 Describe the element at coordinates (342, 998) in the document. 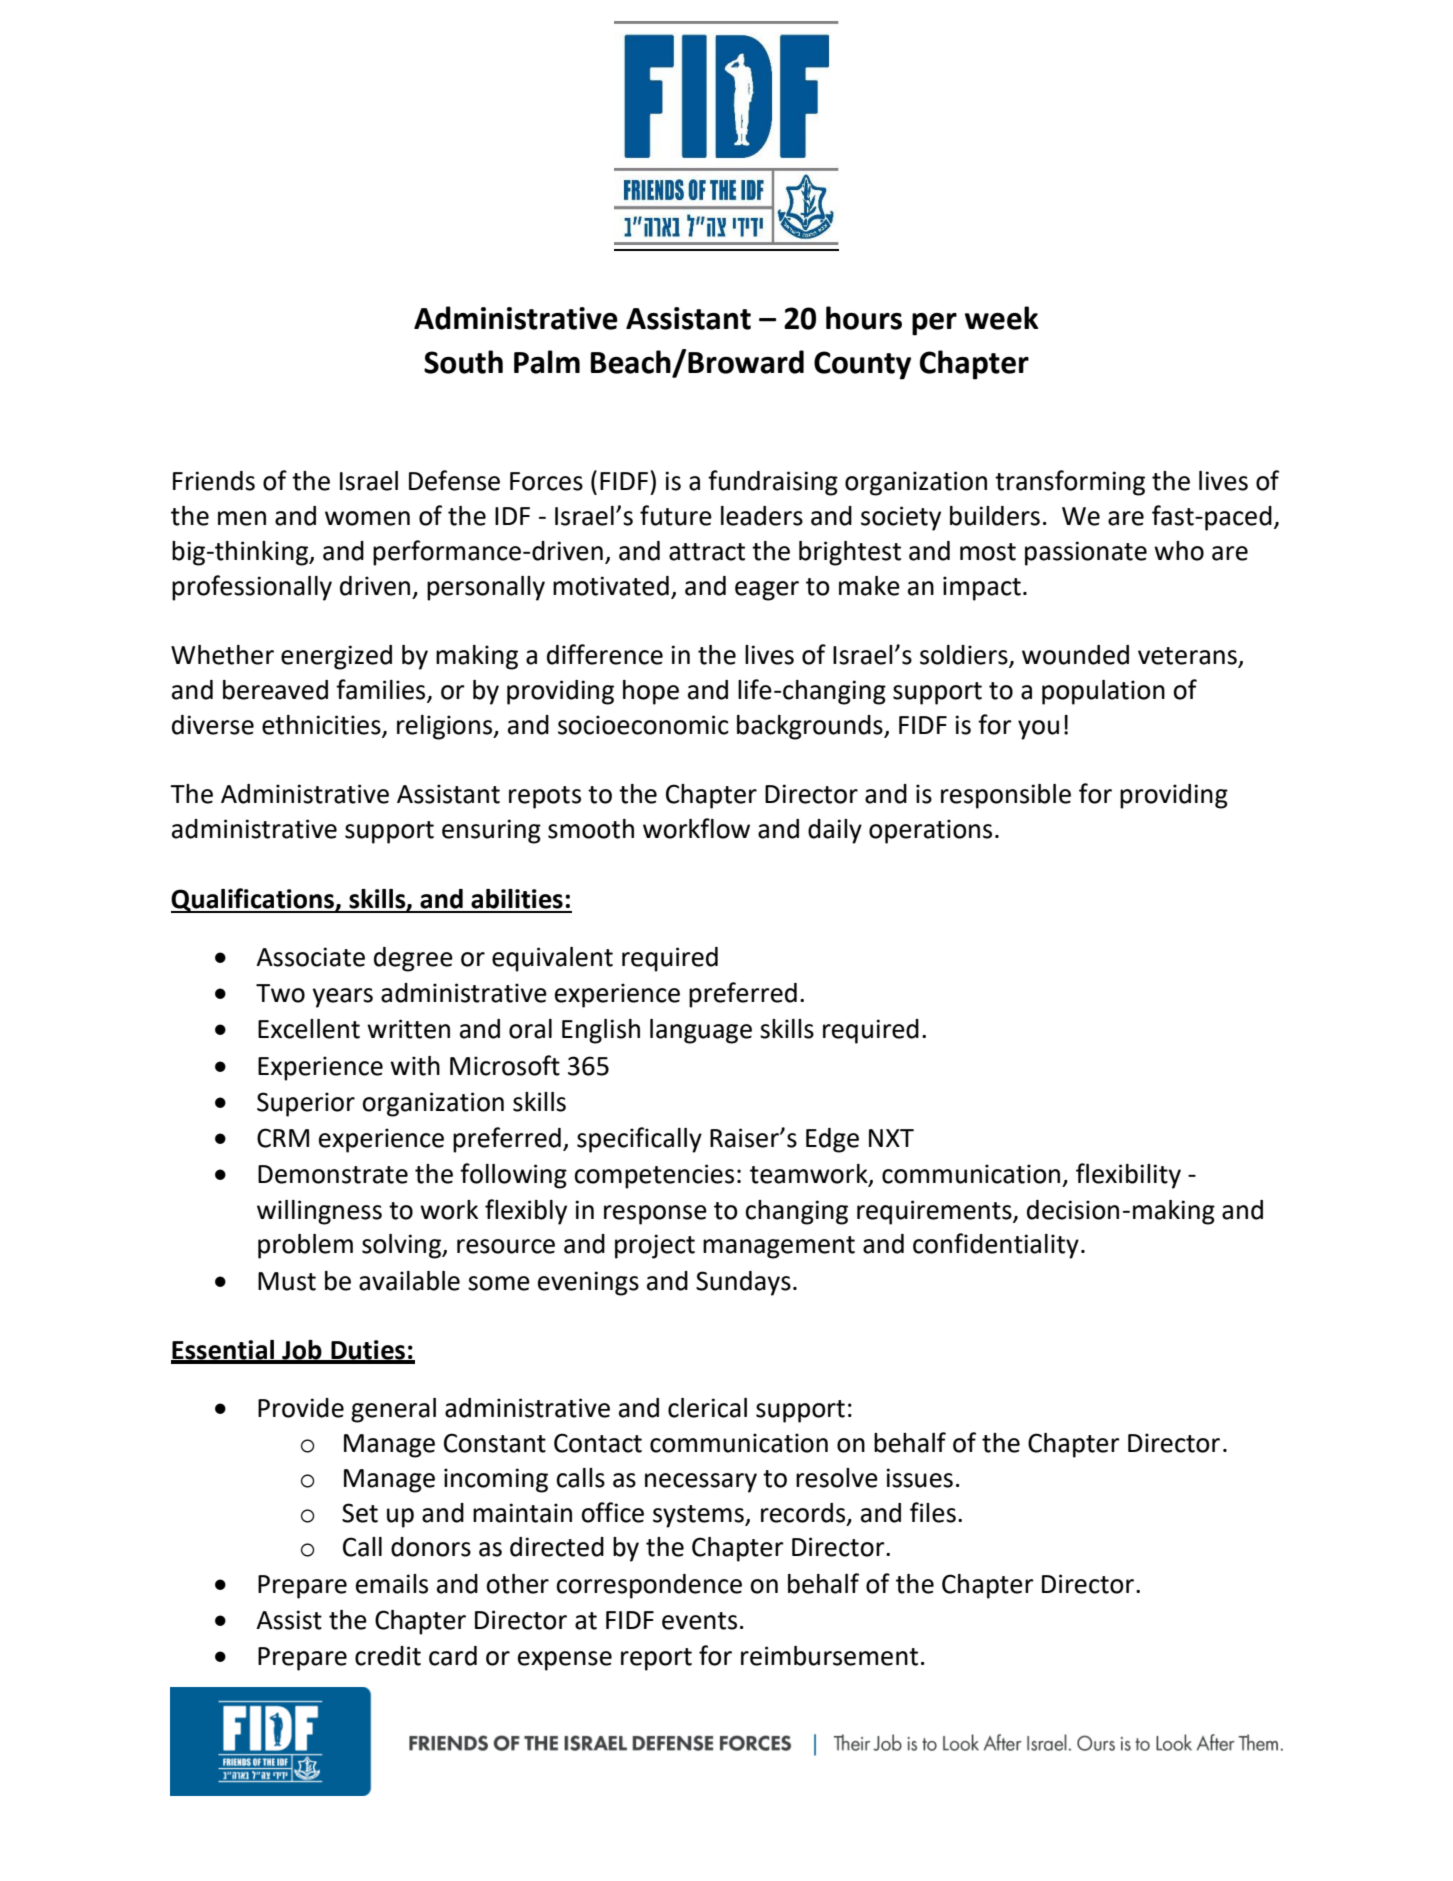

I see `years` at that location.
